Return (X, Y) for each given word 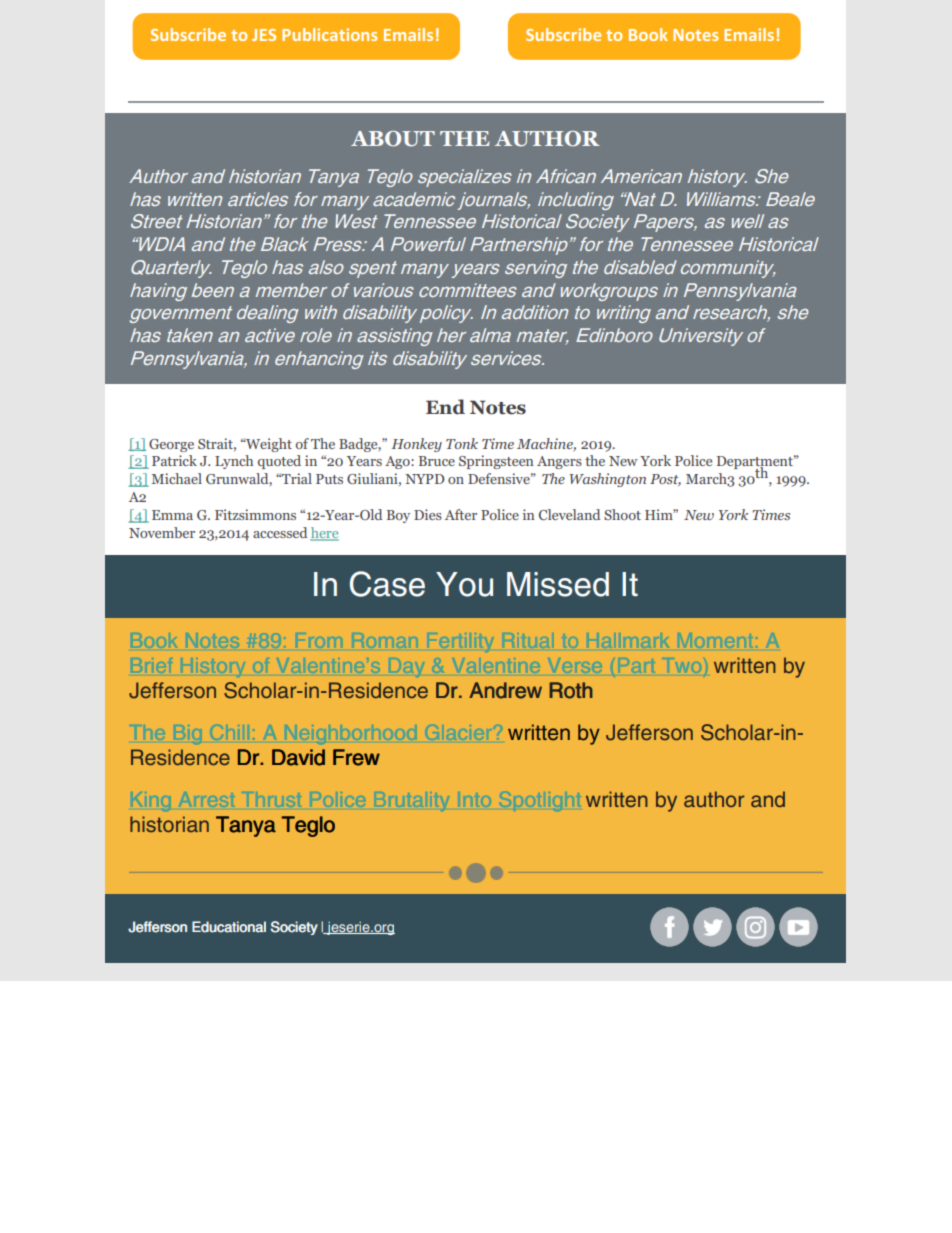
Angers (559, 462)
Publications (329, 34)
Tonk (462, 443)
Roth (571, 690)
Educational (229, 927)
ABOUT (393, 139)
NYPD (425, 479)
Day (407, 667)
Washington (608, 480)
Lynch (234, 462)
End (445, 407)
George (171, 445)
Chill (226, 732)
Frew (356, 757)
